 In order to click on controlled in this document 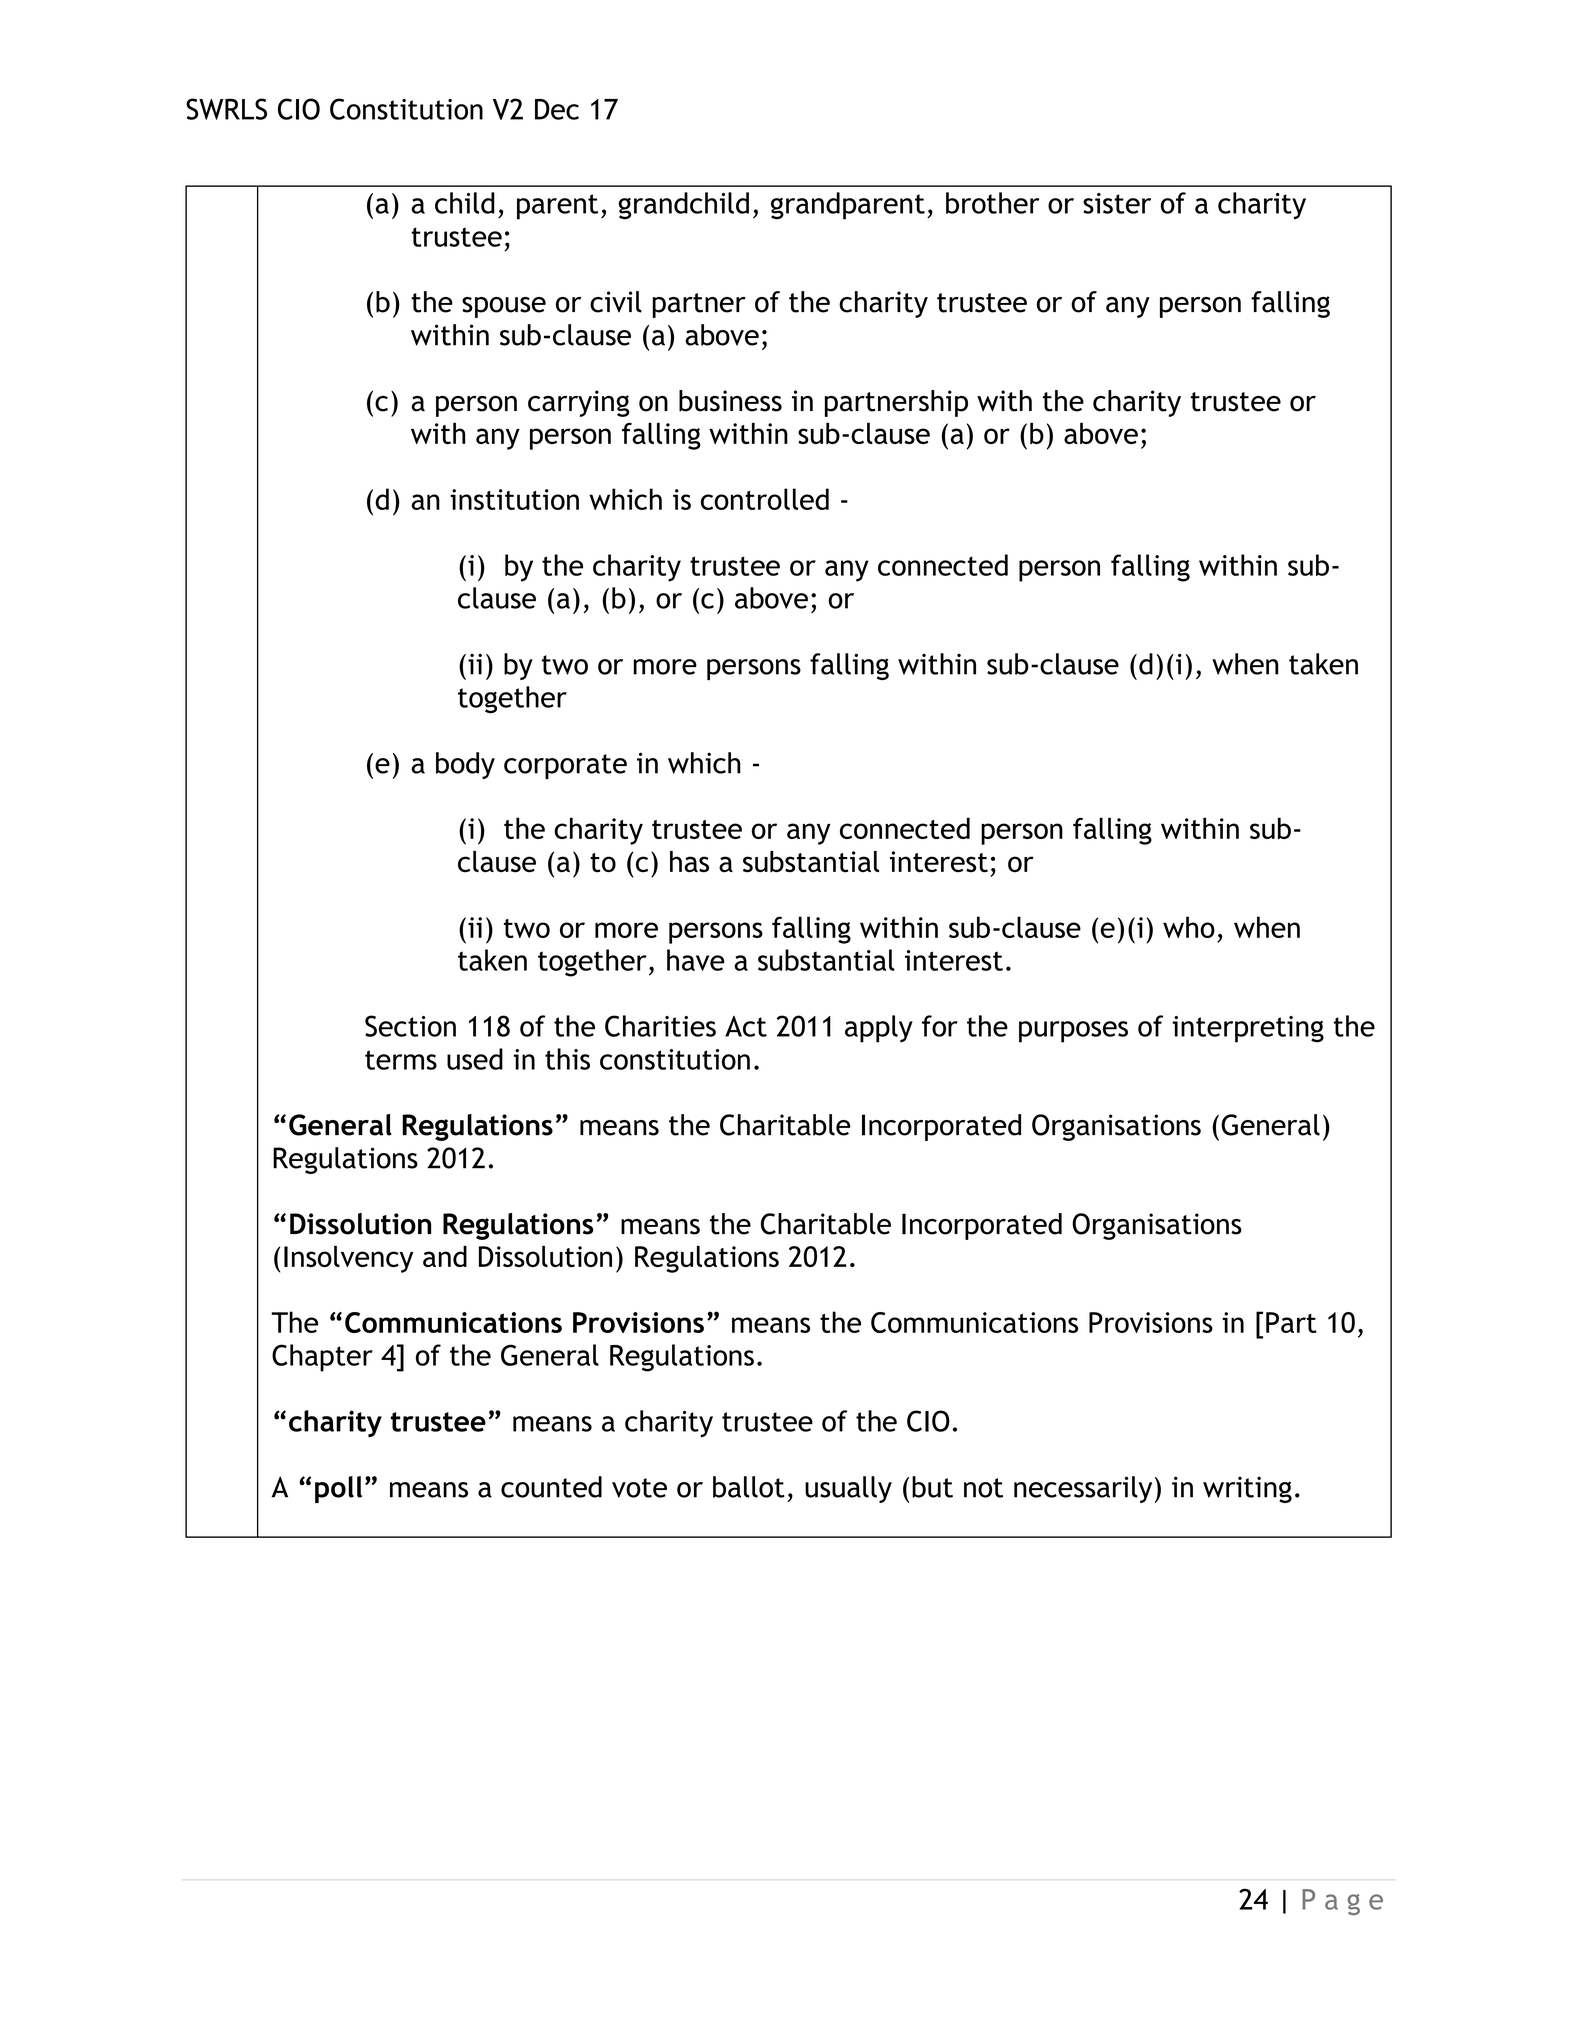, I will do `click(765, 499)`.
